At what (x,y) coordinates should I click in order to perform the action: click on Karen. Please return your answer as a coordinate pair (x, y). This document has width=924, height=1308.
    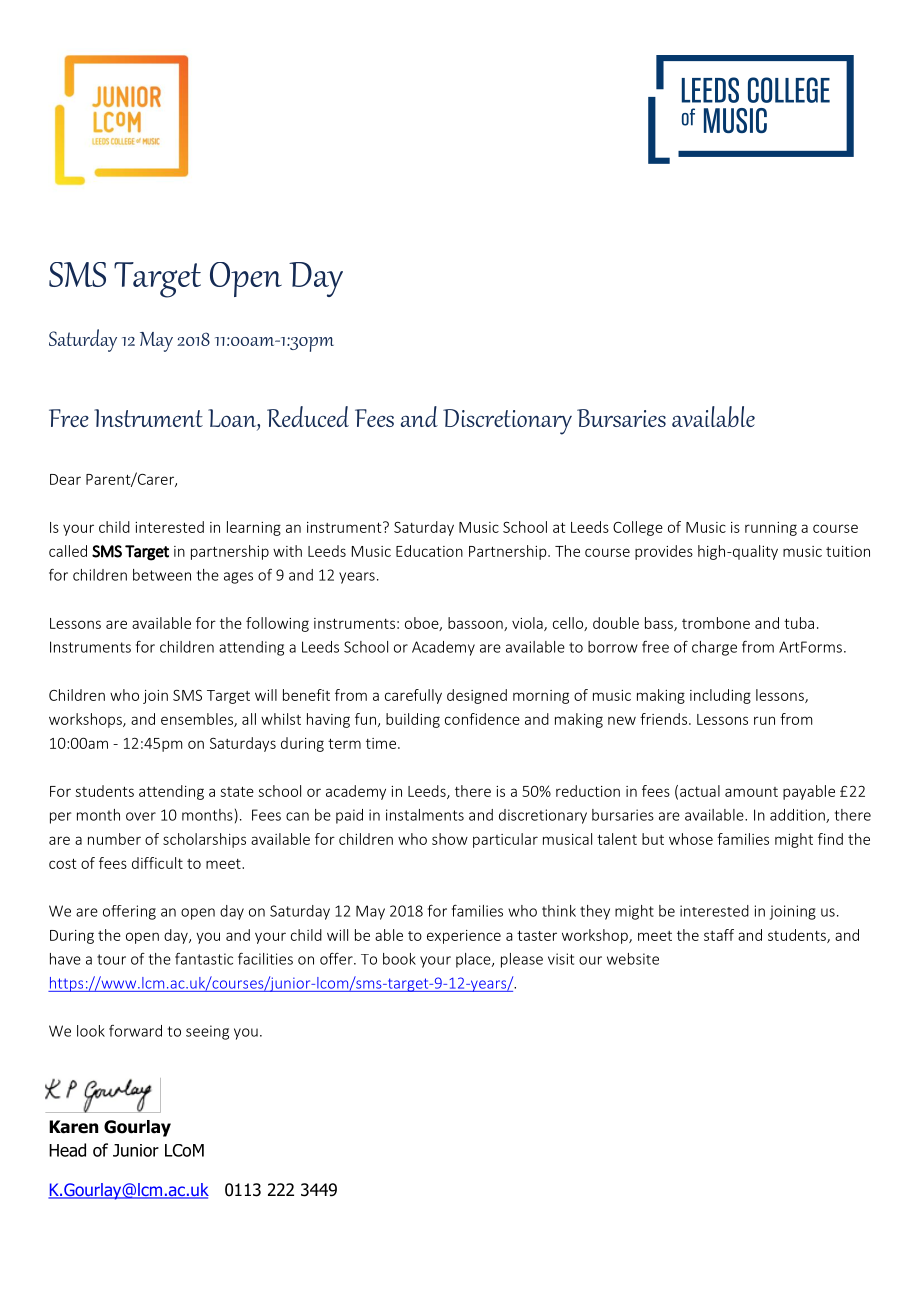
    Looking at the image, I should click on (73, 1127).
